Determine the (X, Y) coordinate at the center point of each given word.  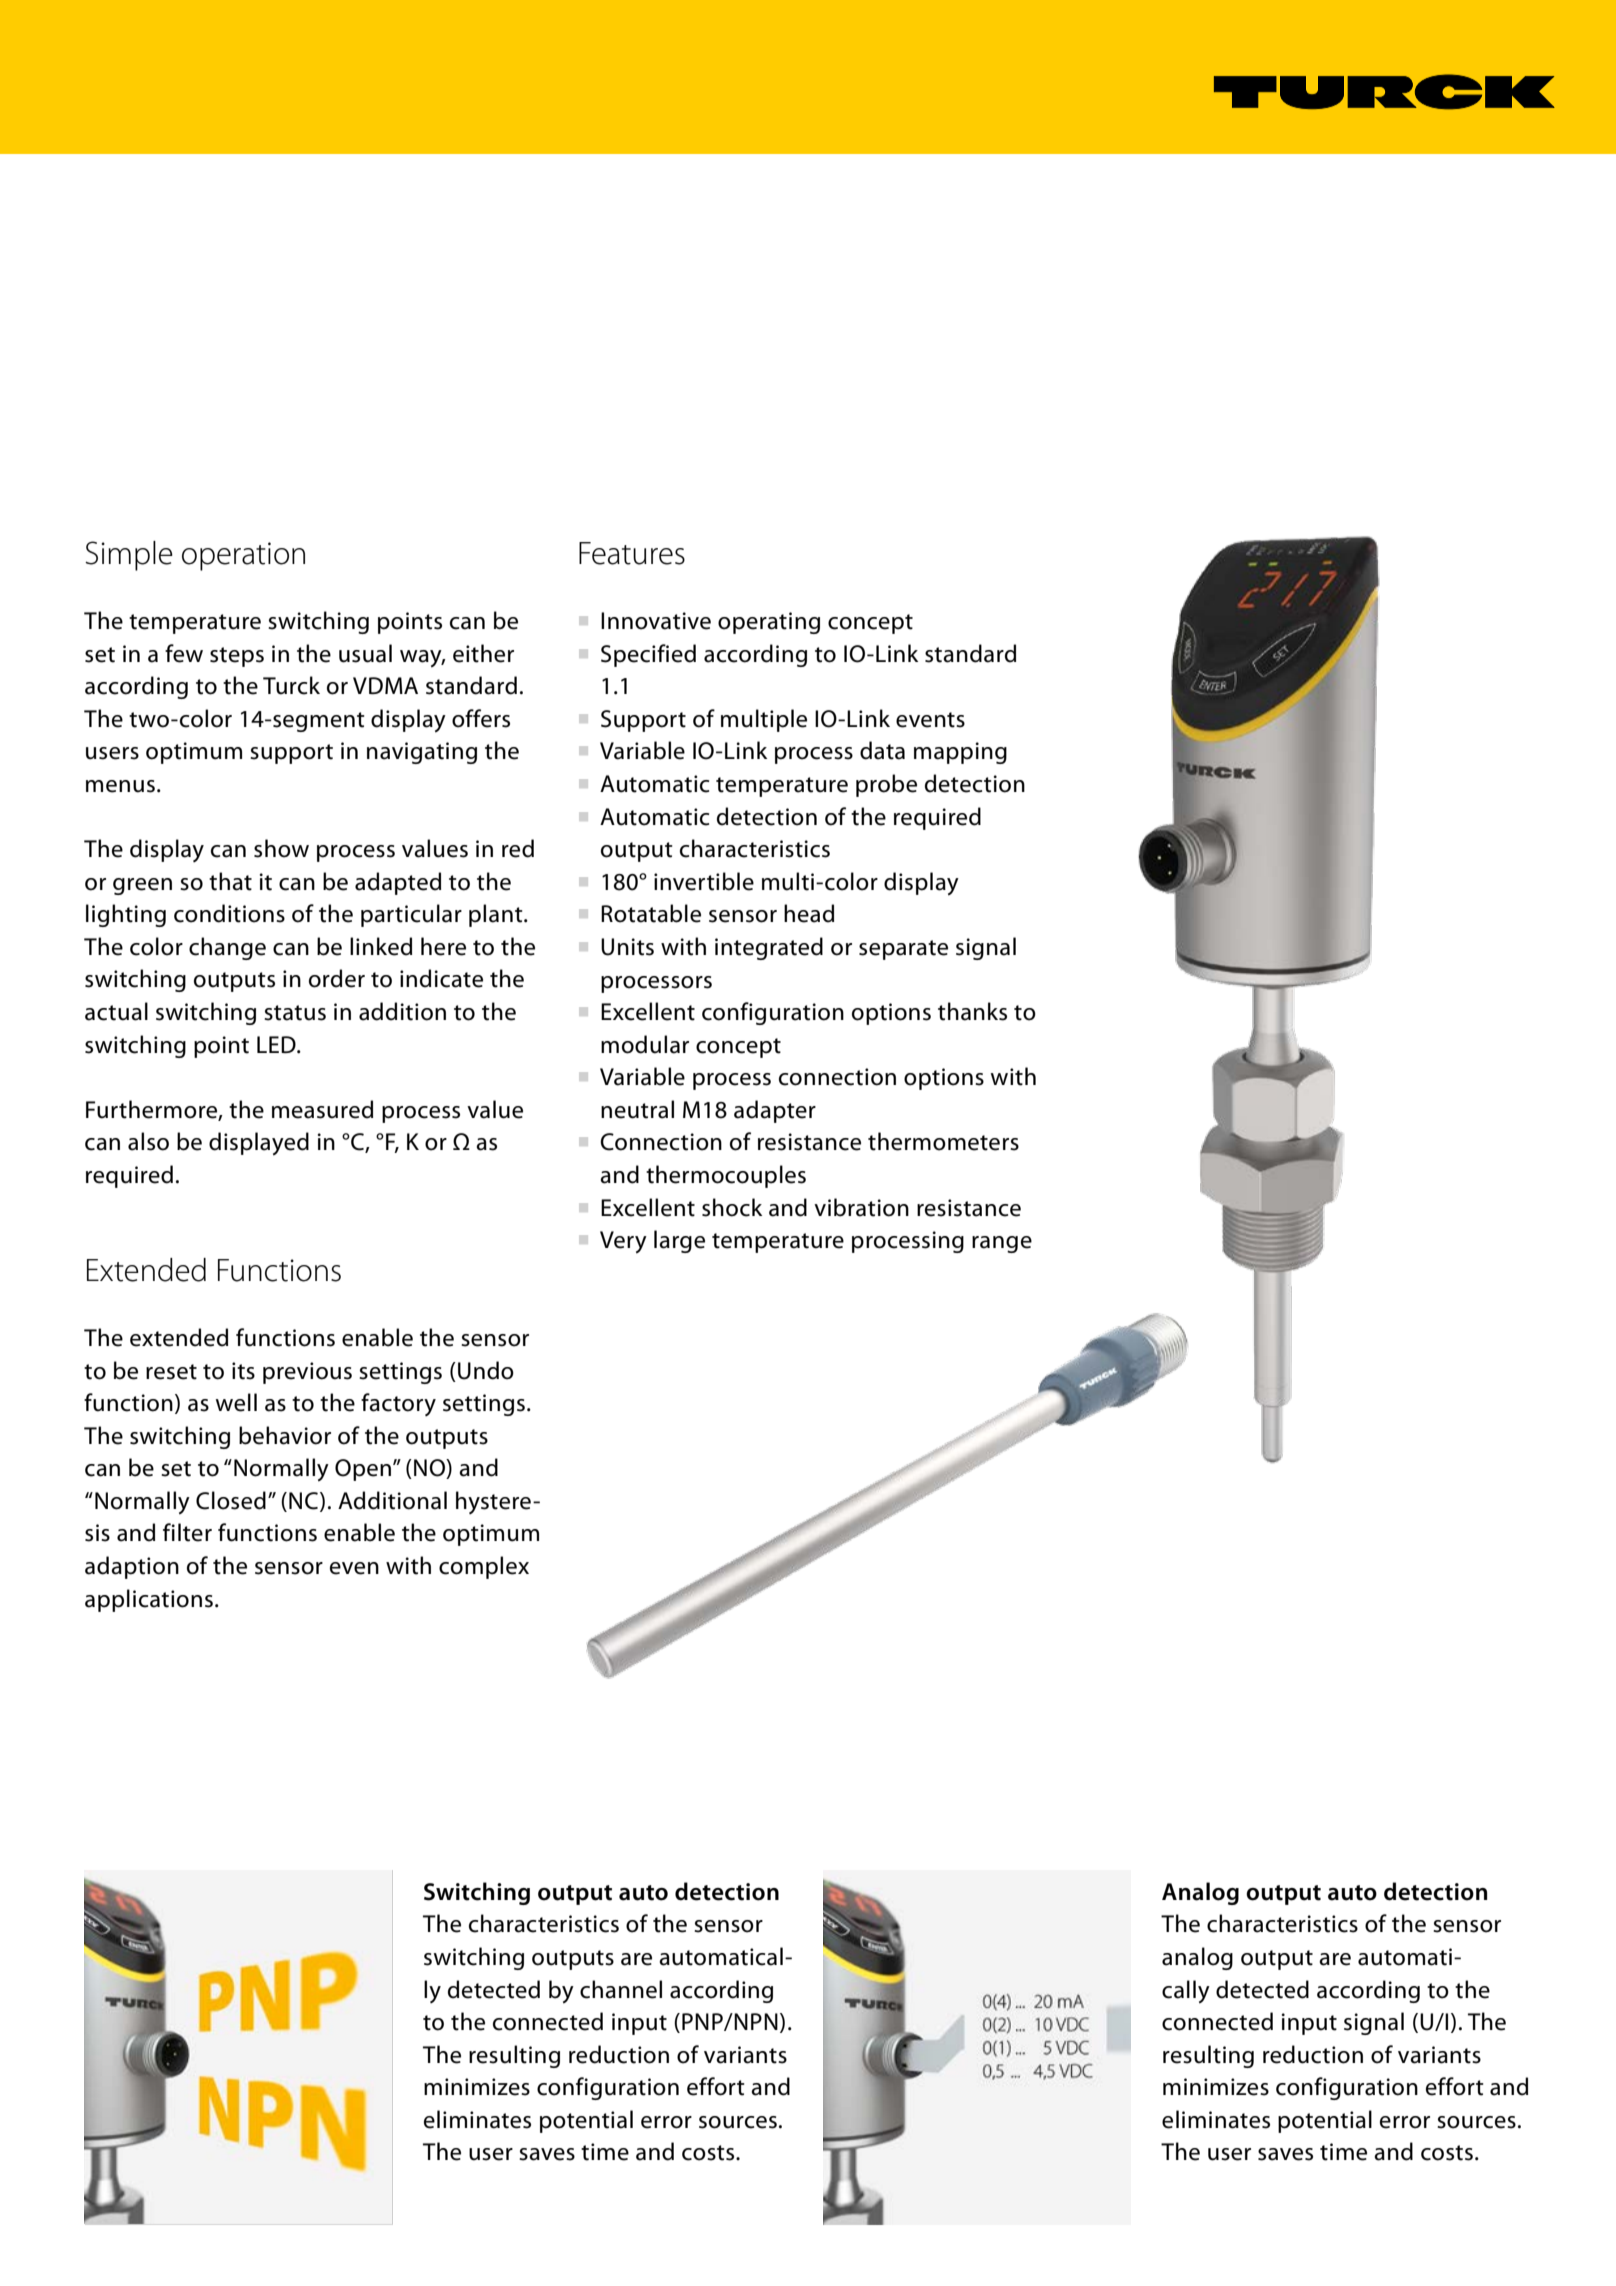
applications (149, 1600)
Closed (231, 1500)
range (1002, 1244)
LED (277, 1044)
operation (243, 556)
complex (484, 1567)
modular (645, 1044)
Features (632, 553)
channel (621, 1989)
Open (364, 1470)
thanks (972, 1011)
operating (769, 623)
